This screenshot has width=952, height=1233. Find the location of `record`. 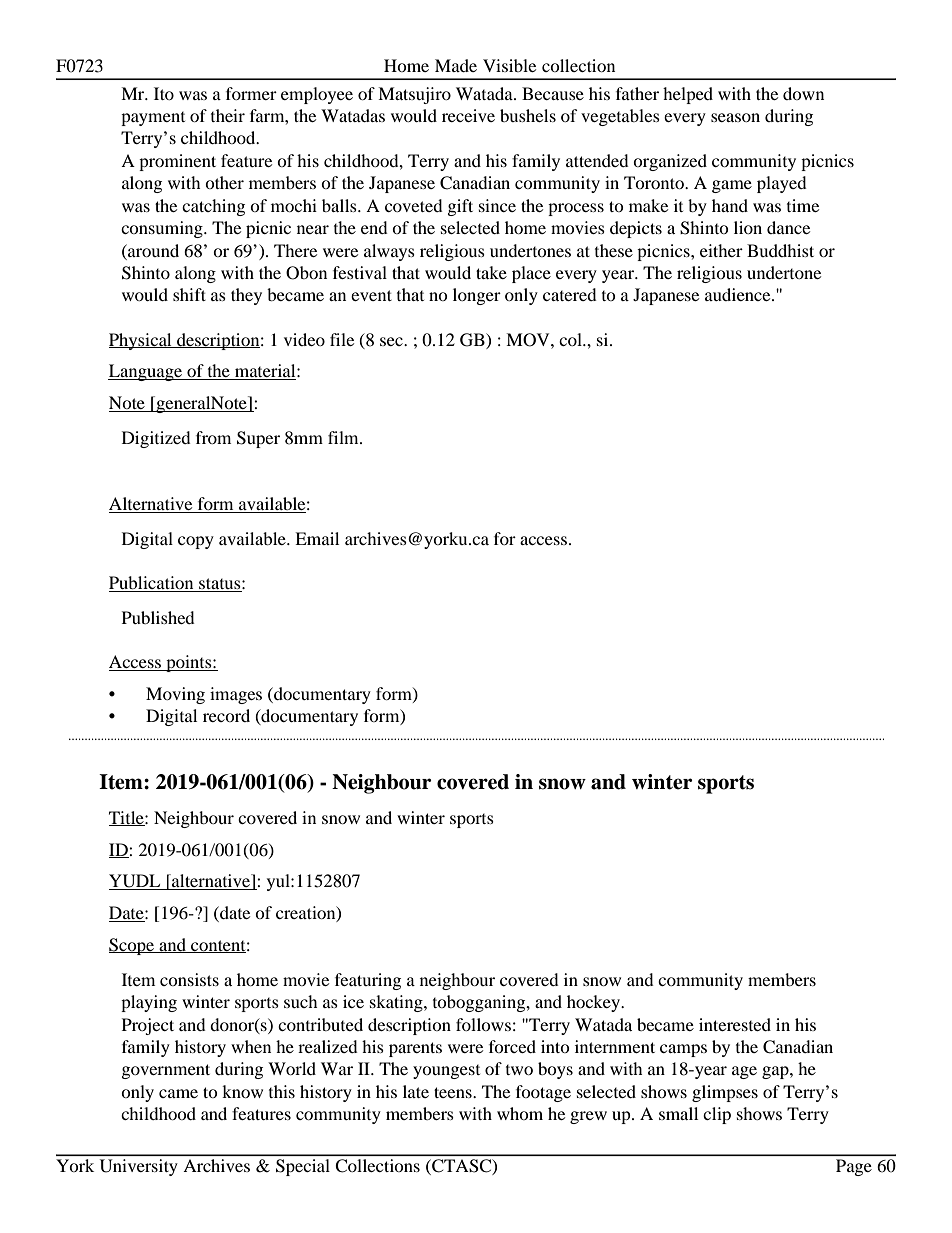

record is located at coordinates (226, 715).
